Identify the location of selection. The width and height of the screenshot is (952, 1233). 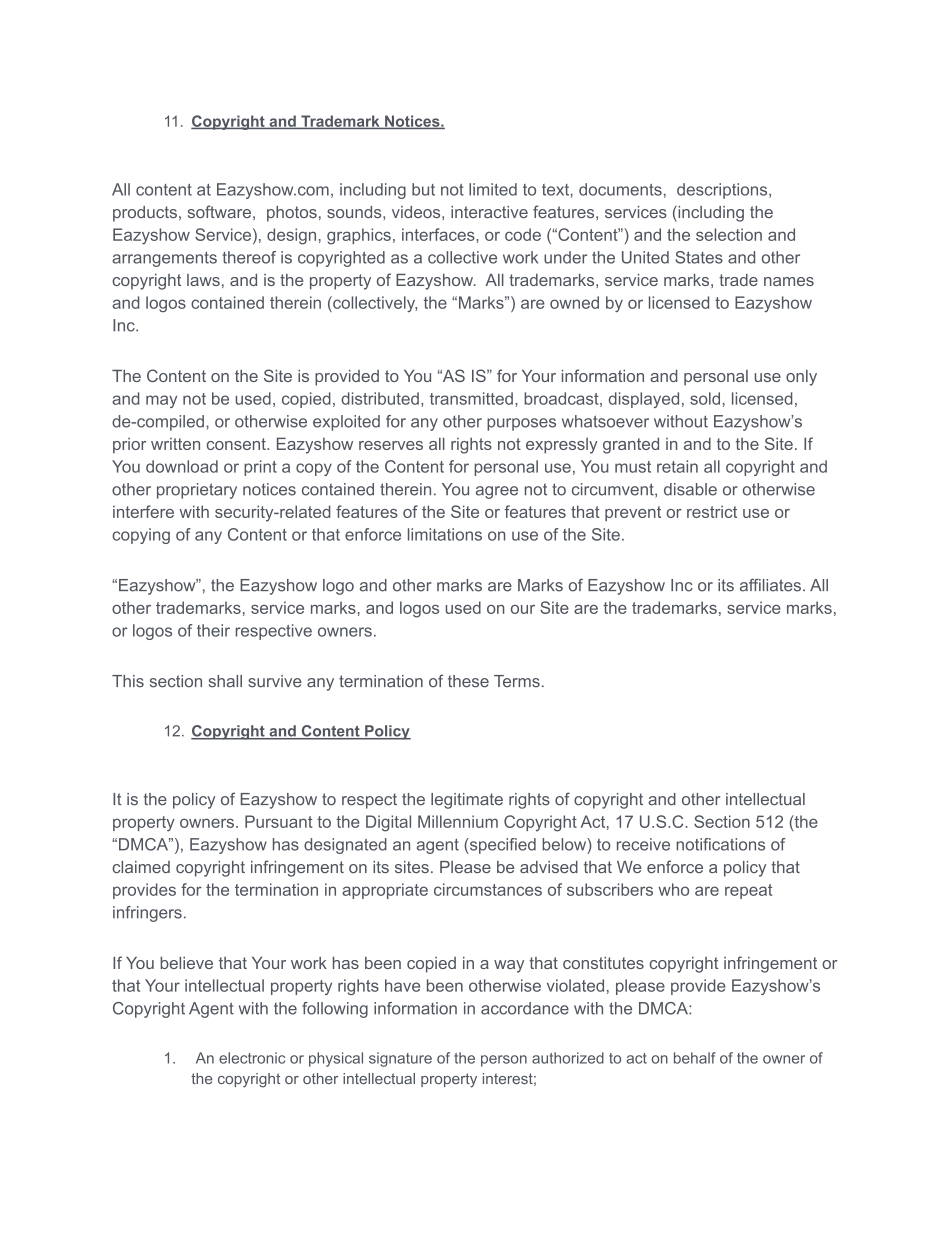
(729, 234).
